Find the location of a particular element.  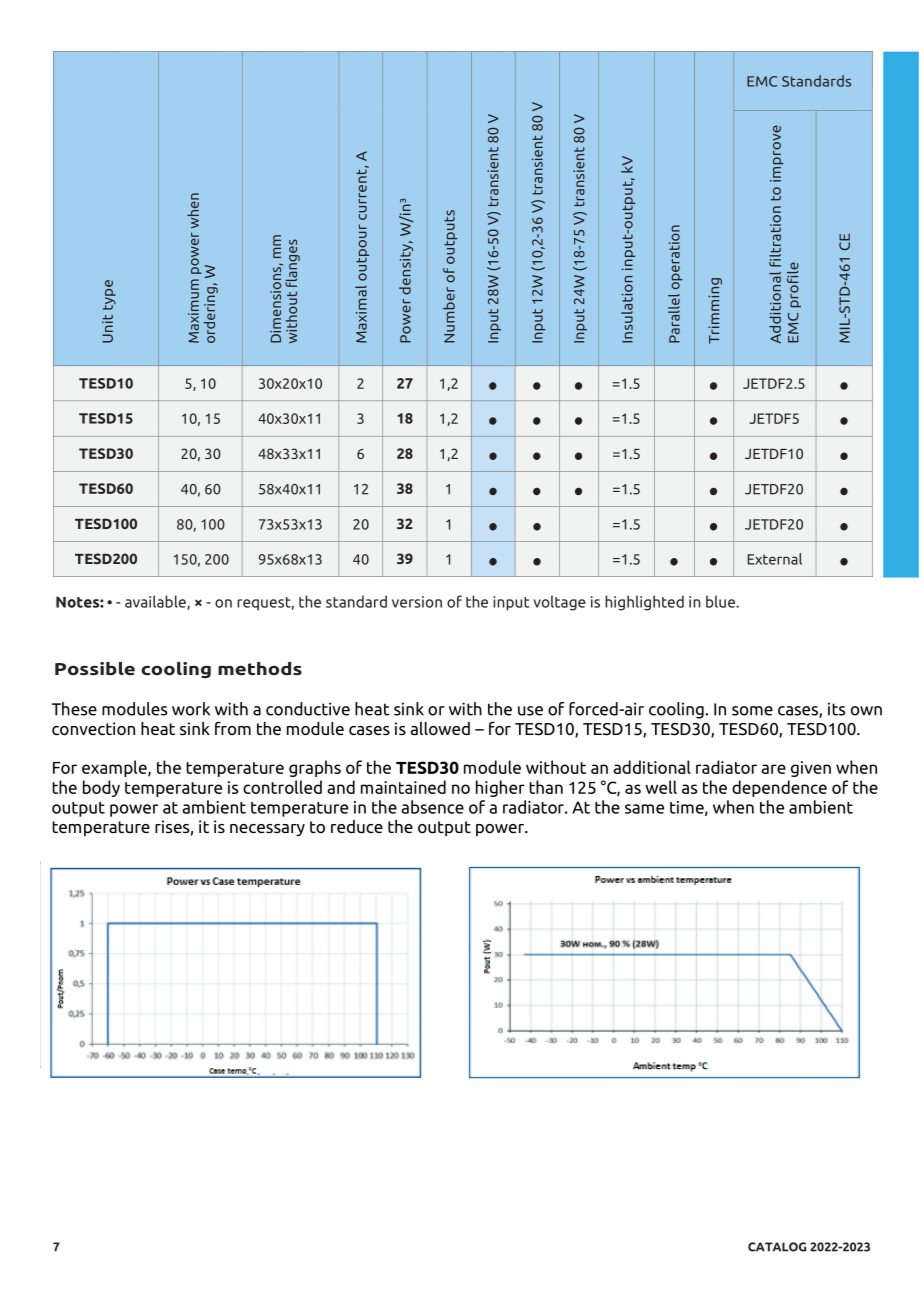

same is located at coordinates (644, 809).
